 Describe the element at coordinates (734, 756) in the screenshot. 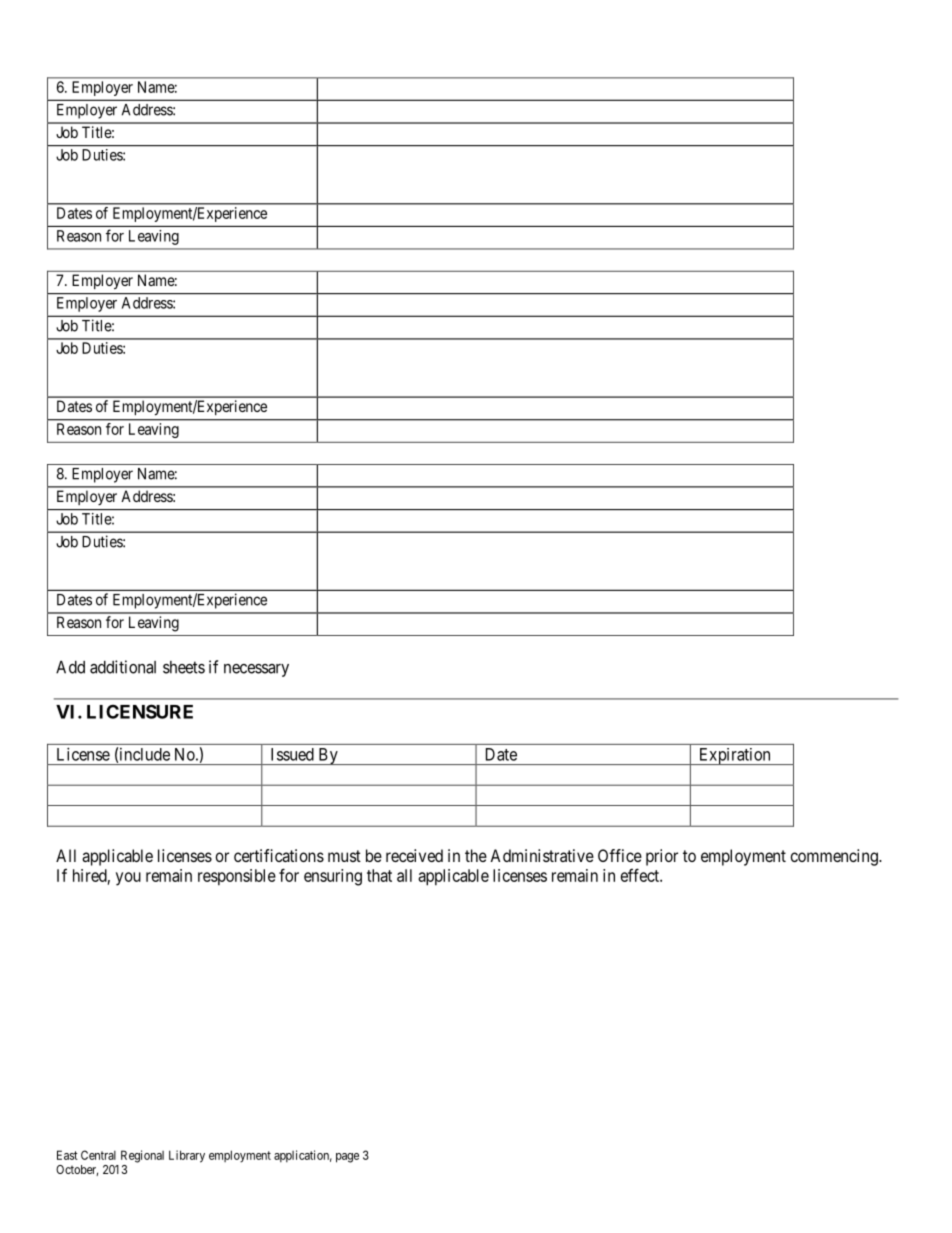

I see `Expiration` at that location.
